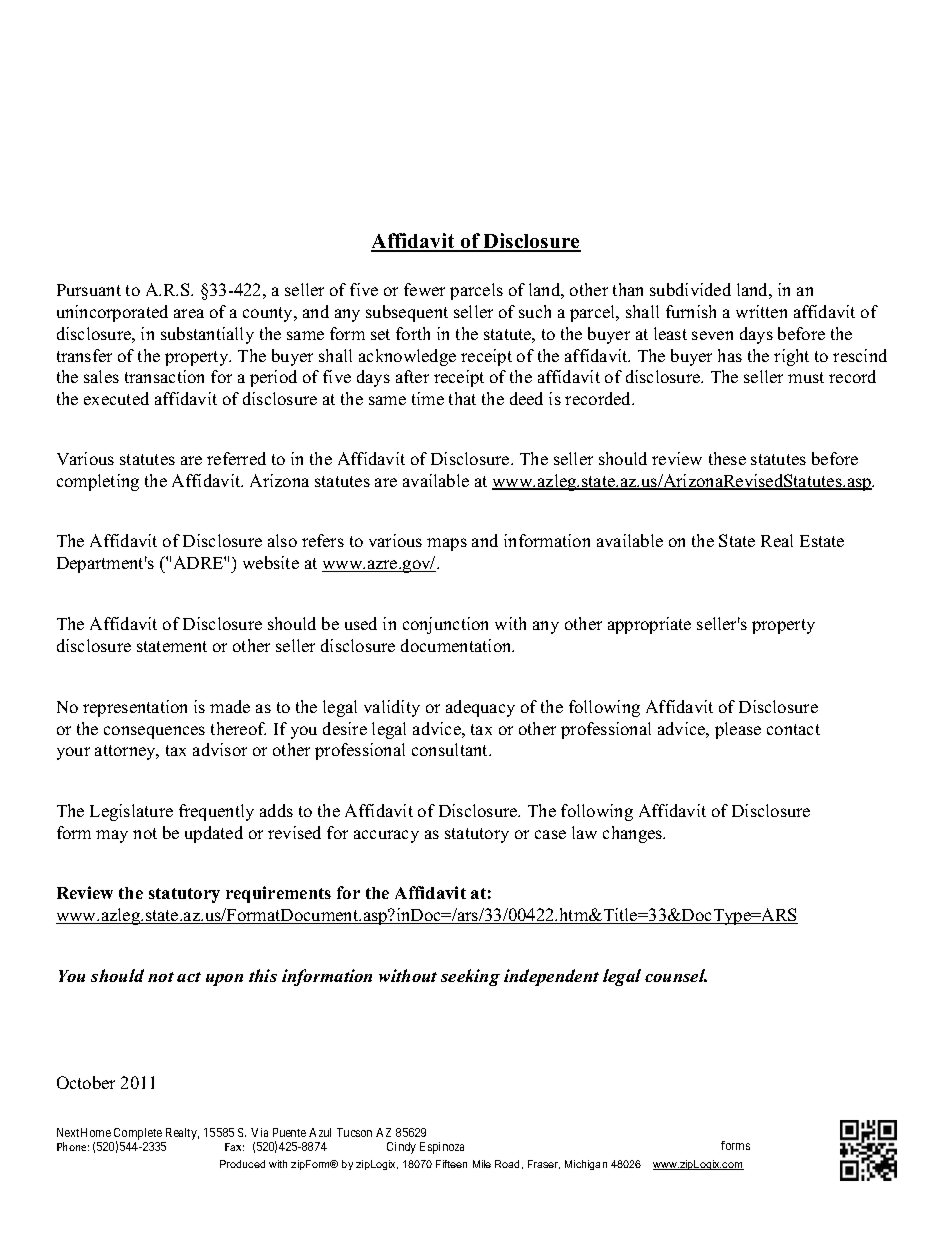 The width and height of the image is (952, 1233). What do you see at coordinates (649, 625) in the image?
I see `appropriate` at bounding box center [649, 625].
